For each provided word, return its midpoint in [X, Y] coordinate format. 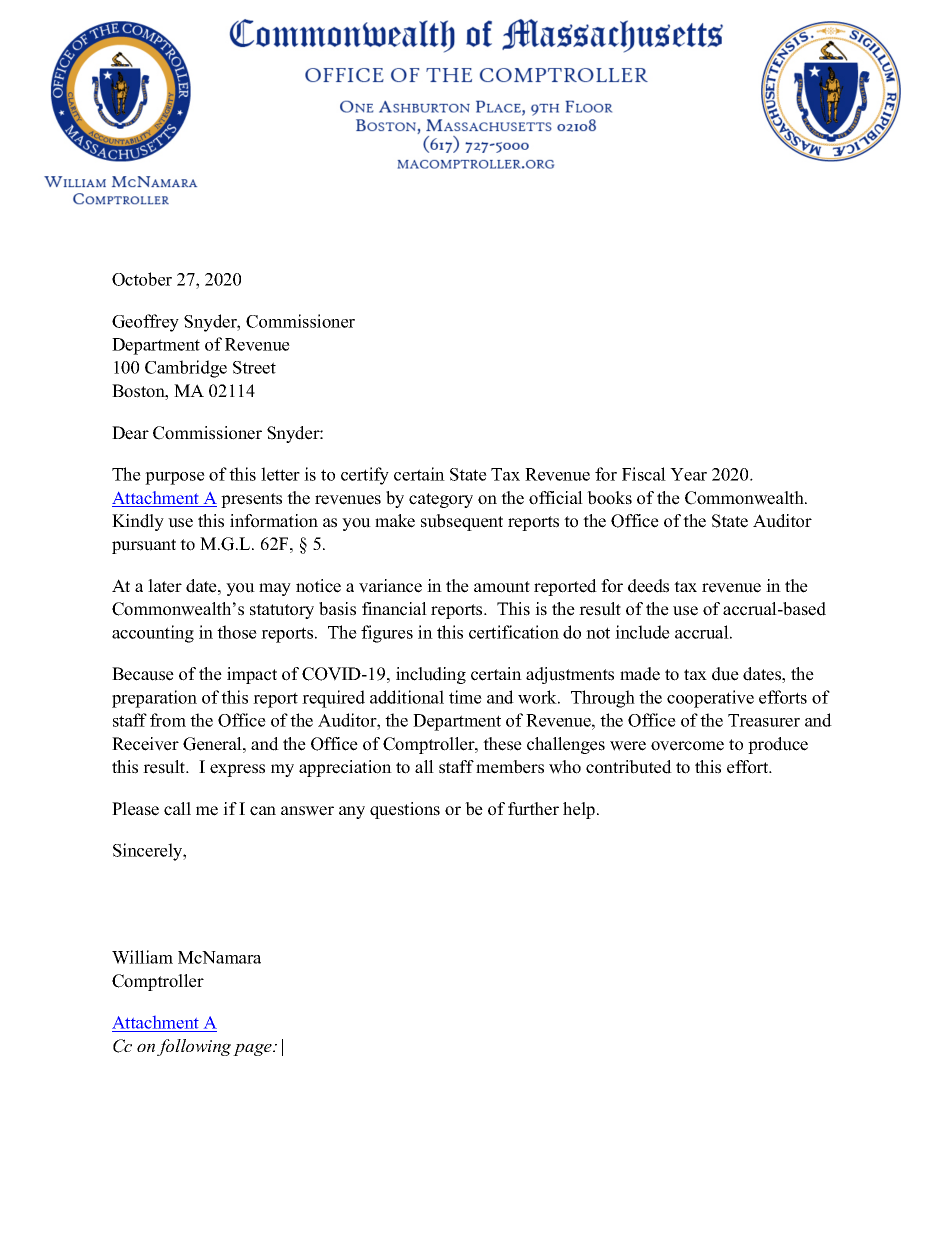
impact [252, 675]
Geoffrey [145, 323]
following [194, 1047]
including [431, 675]
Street [254, 367]
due [725, 674]
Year [688, 474]
